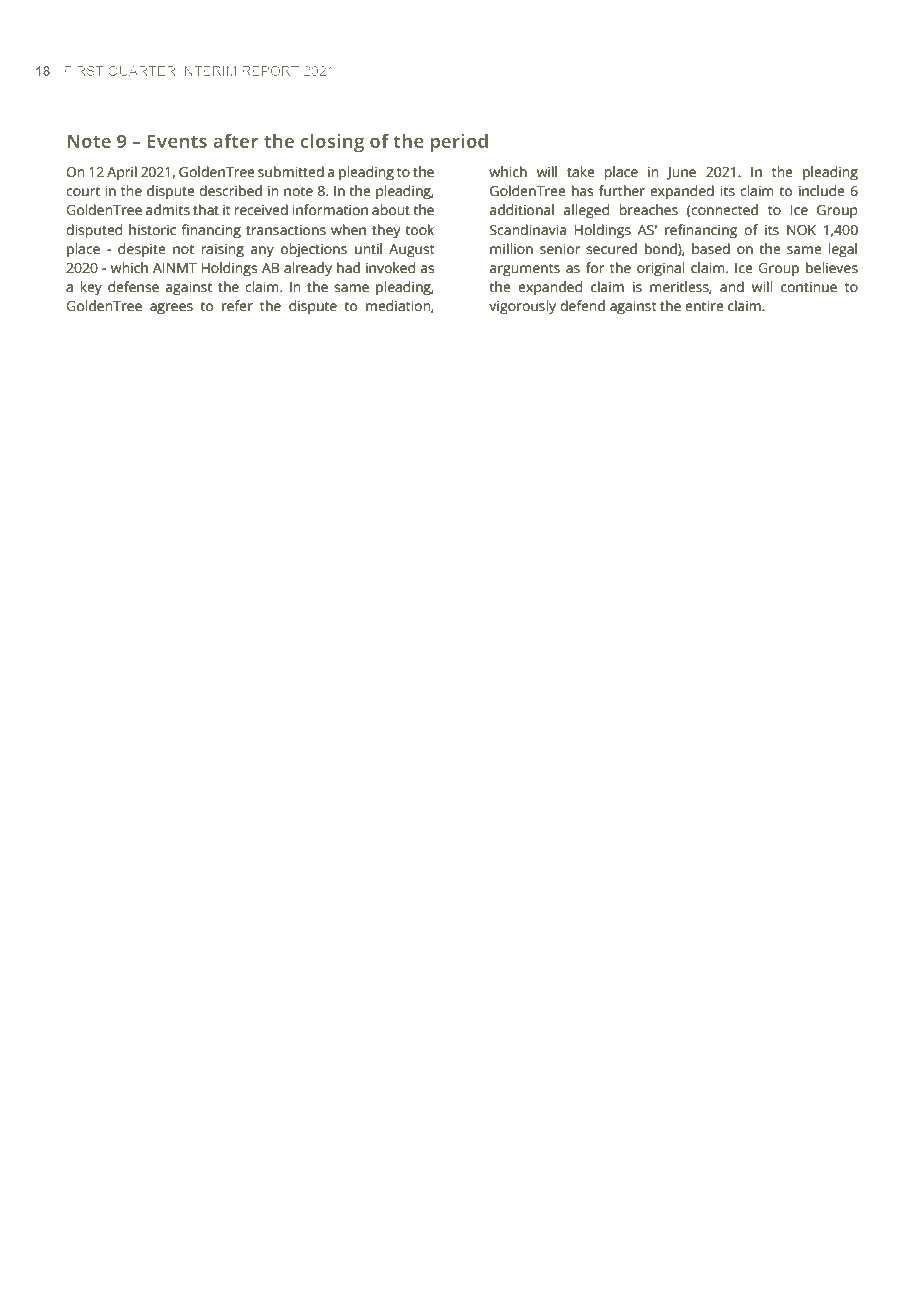 This screenshot has width=924, height=1307. What do you see at coordinates (801, 230) in the screenshot?
I see `NOK` at bounding box center [801, 230].
